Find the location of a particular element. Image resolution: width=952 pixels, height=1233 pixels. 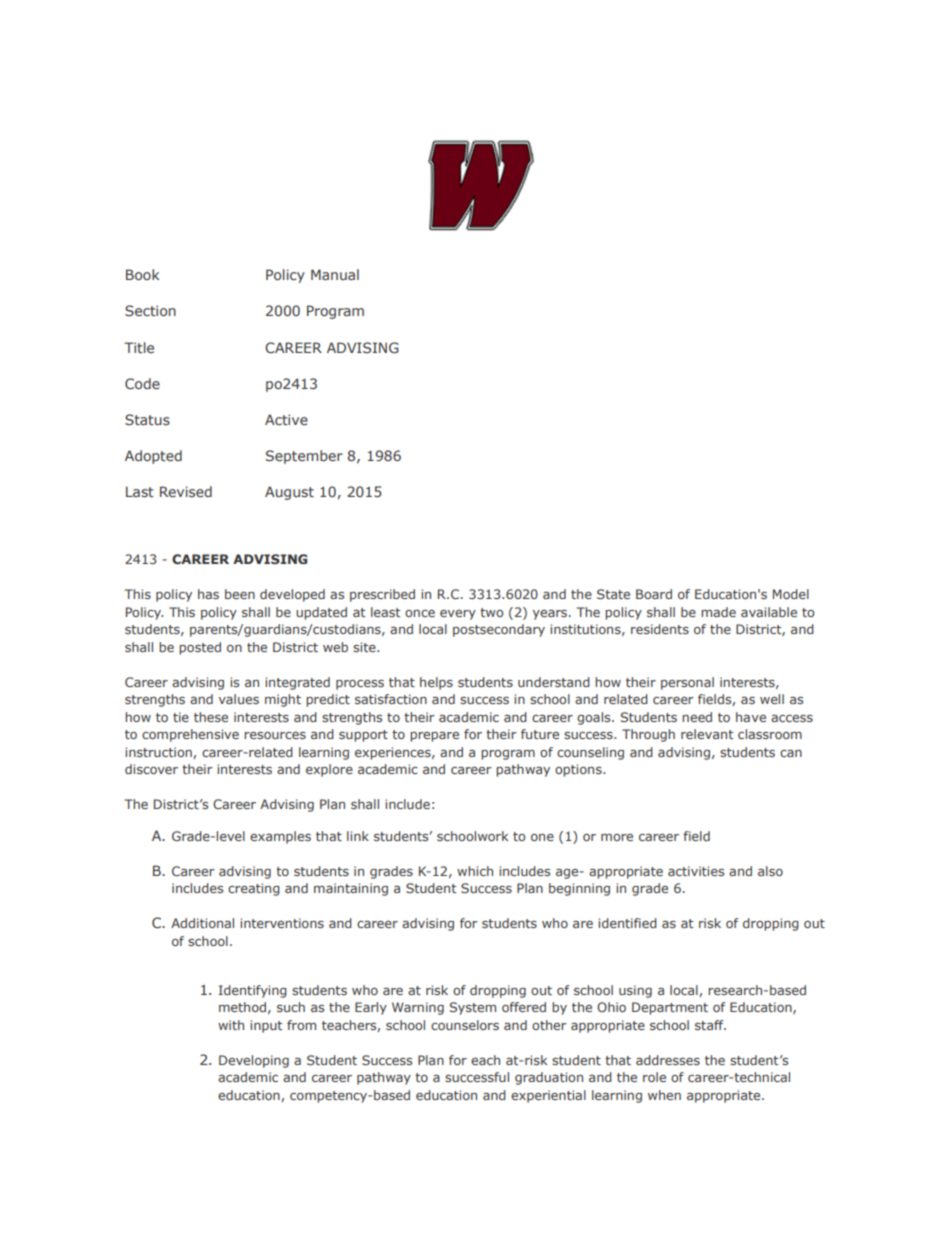

helps is located at coordinates (436, 683).
